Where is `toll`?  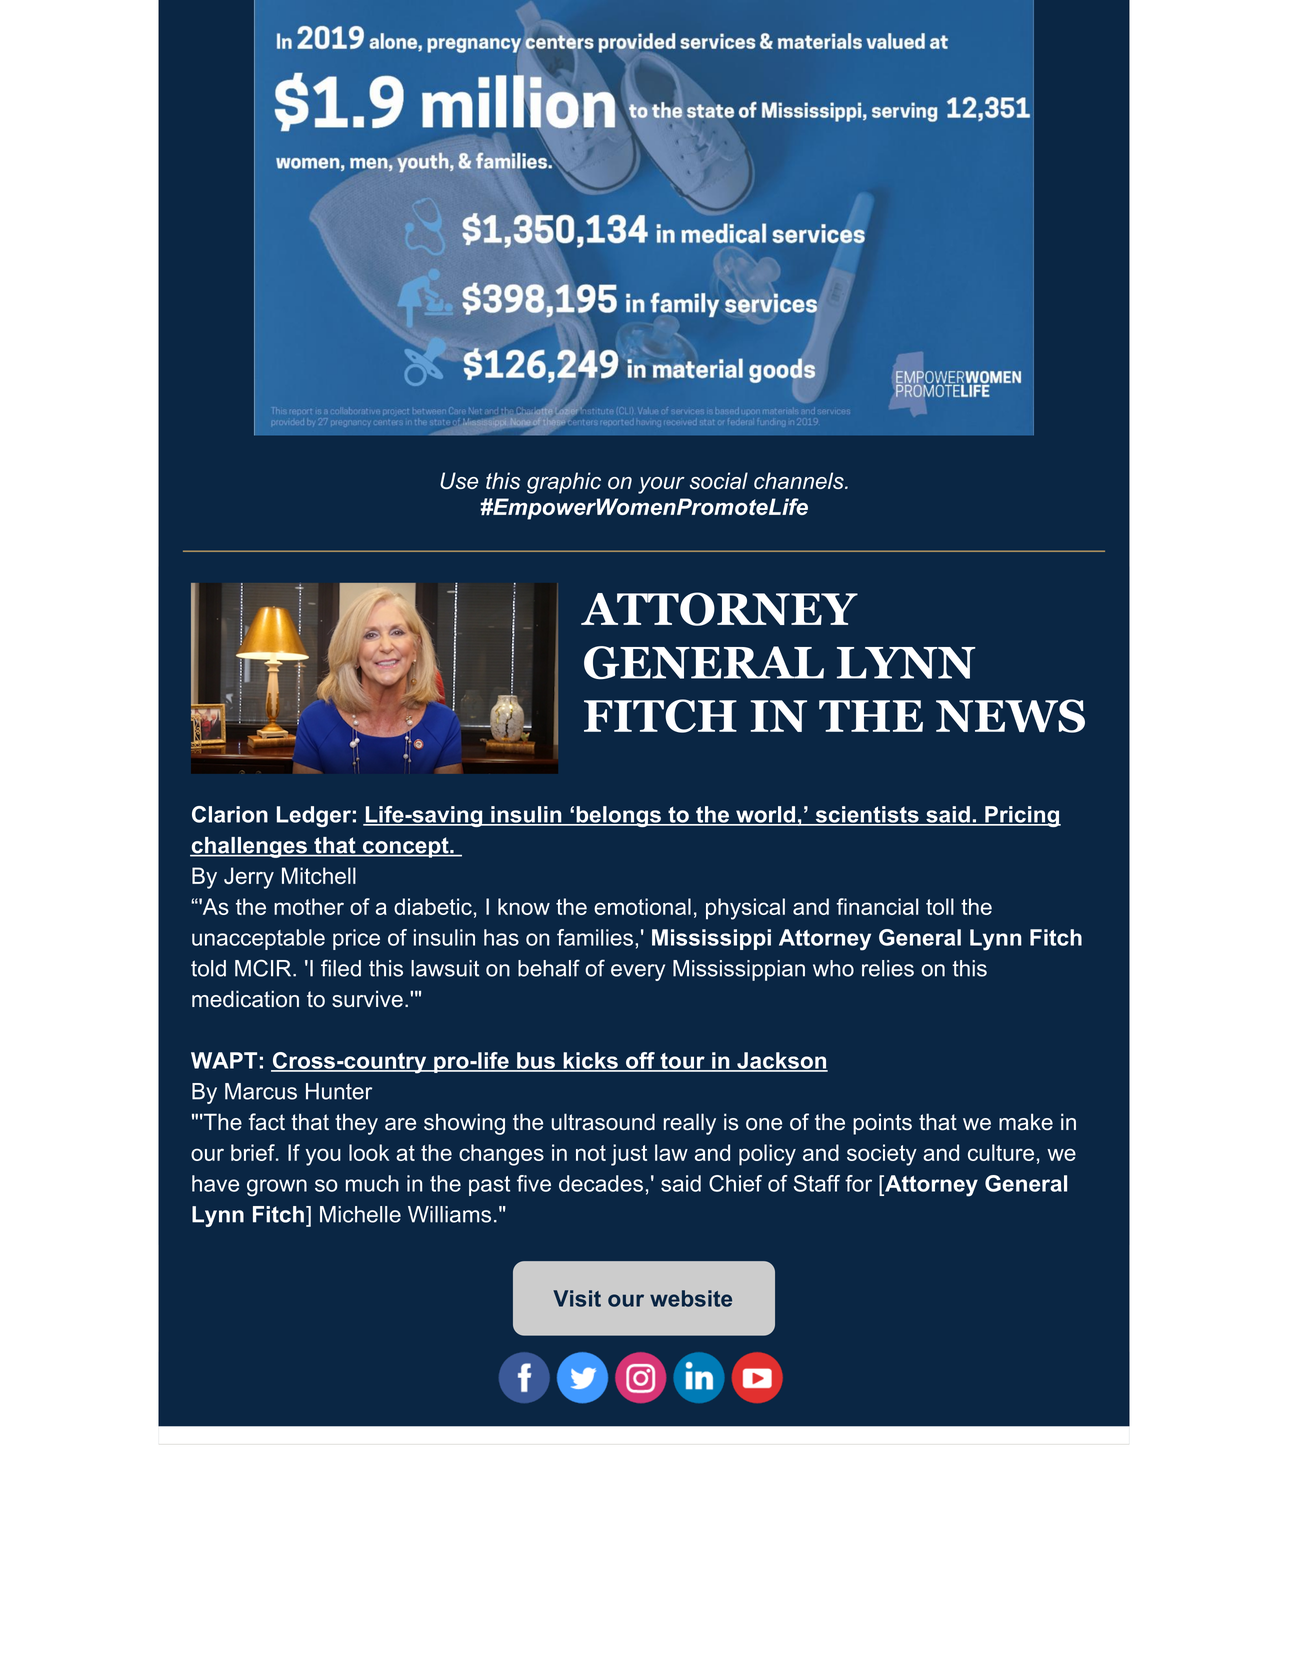 toll is located at coordinates (940, 906).
